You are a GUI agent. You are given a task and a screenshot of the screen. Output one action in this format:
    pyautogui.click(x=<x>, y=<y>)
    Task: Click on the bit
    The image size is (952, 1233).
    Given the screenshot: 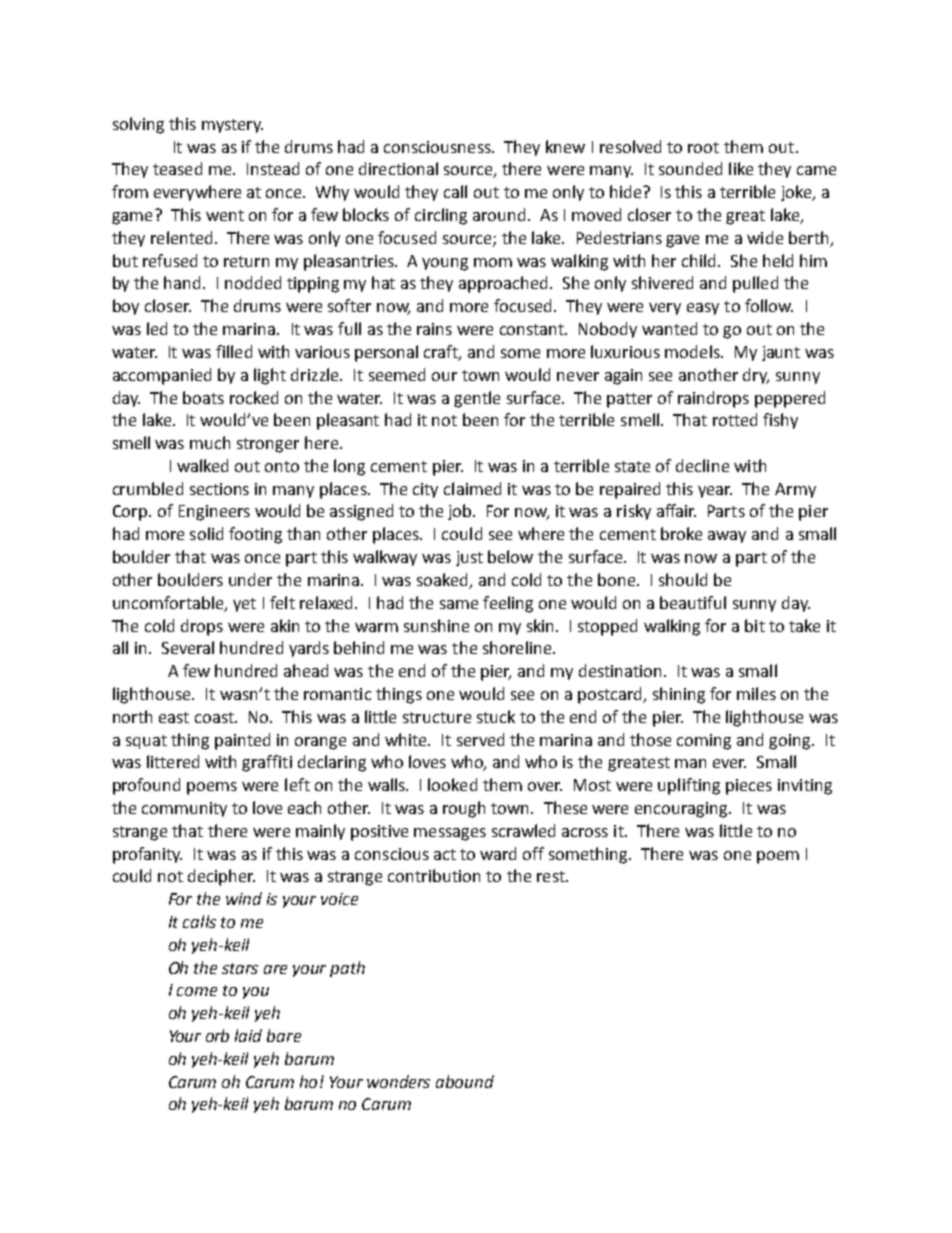 What is the action you would take?
    pyautogui.click(x=755, y=625)
